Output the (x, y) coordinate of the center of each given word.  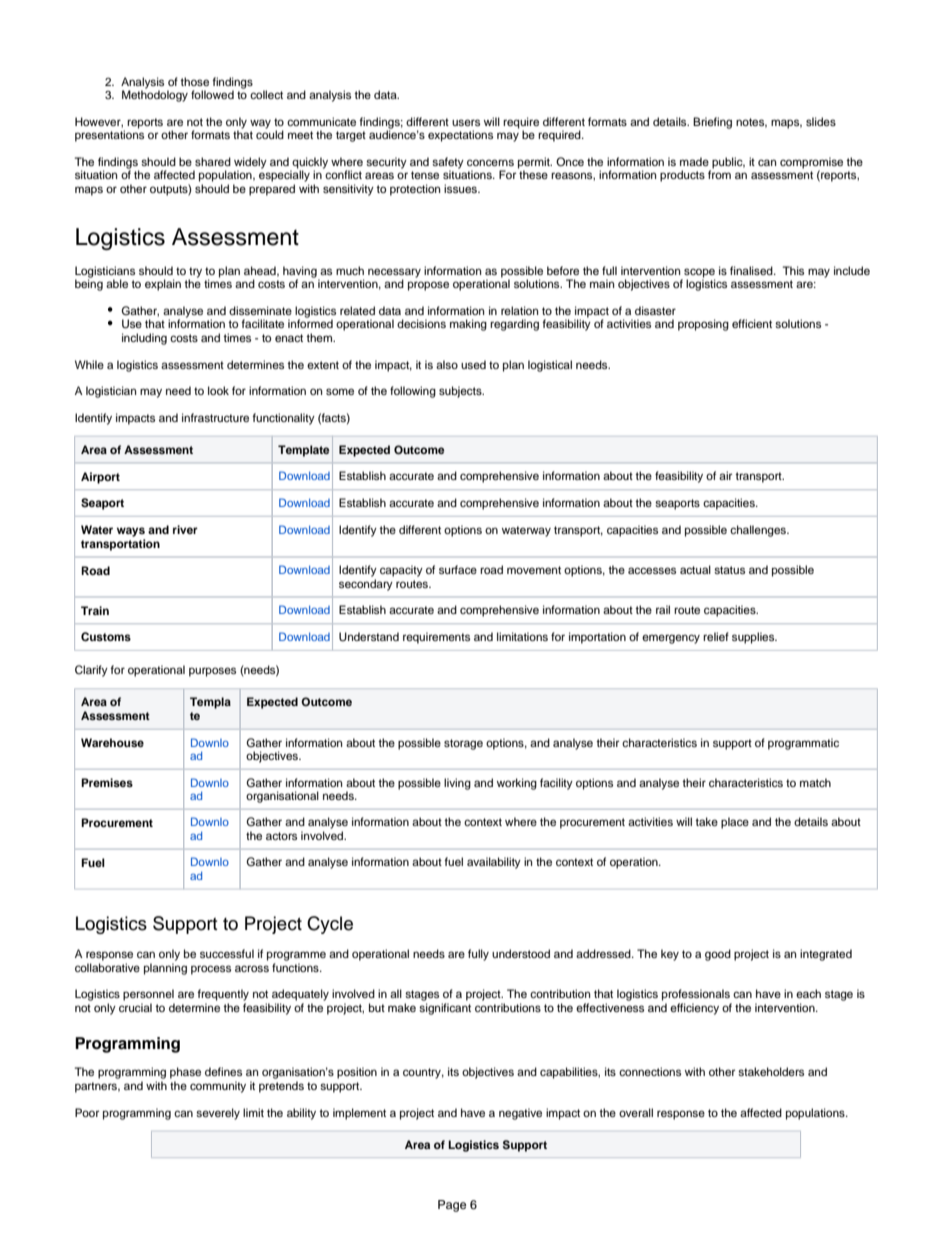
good (718, 955)
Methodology (155, 95)
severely (218, 1114)
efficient (752, 323)
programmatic (803, 744)
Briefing (712, 123)
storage (463, 744)
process (211, 970)
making (468, 325)
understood (521, 953)
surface (458, 569)
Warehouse (112, 742)
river (185, 529)
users (466, 122)
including (144, 339)
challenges (759, 531)
